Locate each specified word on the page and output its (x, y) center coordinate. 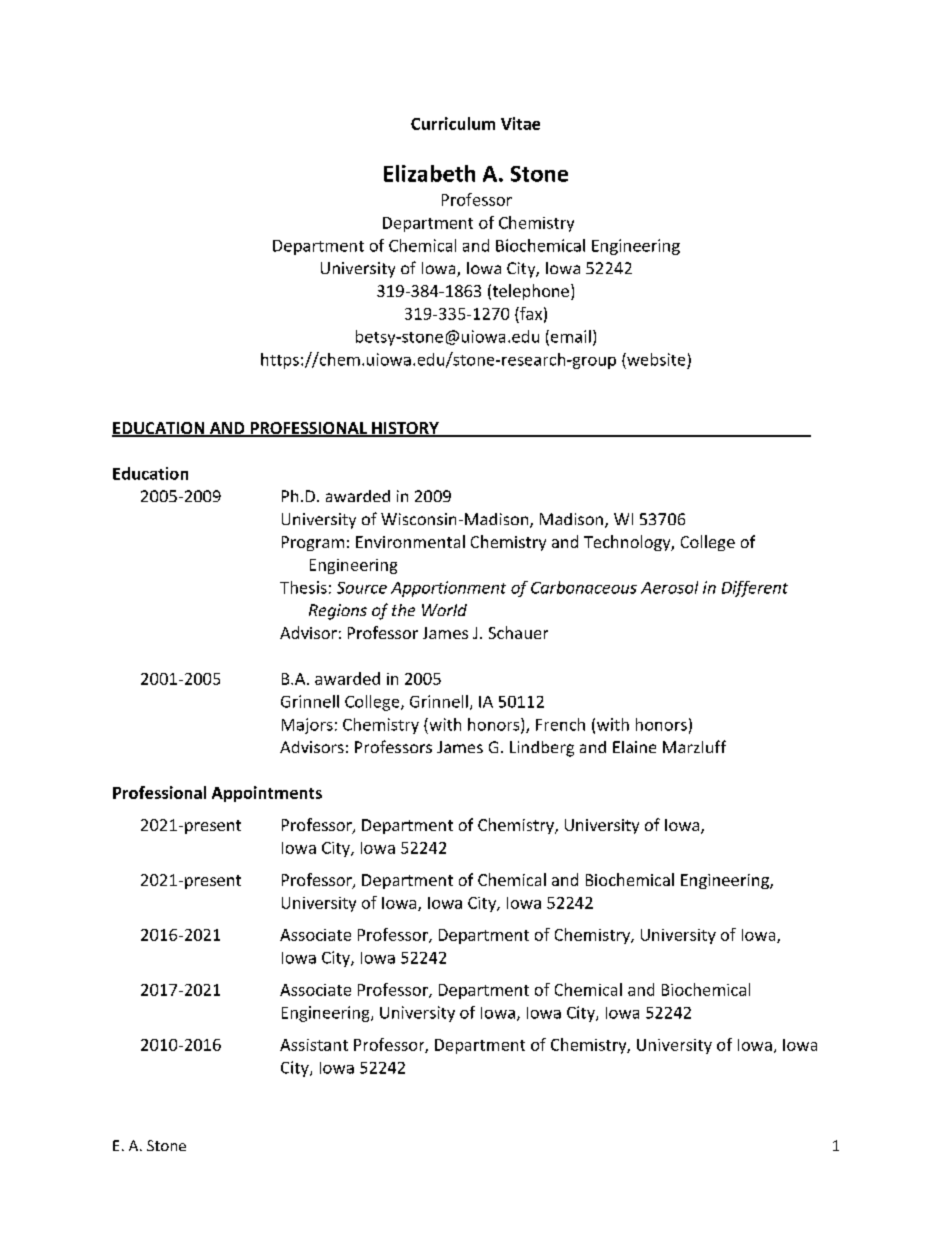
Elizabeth (429, 173)
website (655, 359)
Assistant (314, 1045)
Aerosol (669, 587)
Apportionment (448, 589)
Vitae (520, 123)
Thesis (303, 587)
